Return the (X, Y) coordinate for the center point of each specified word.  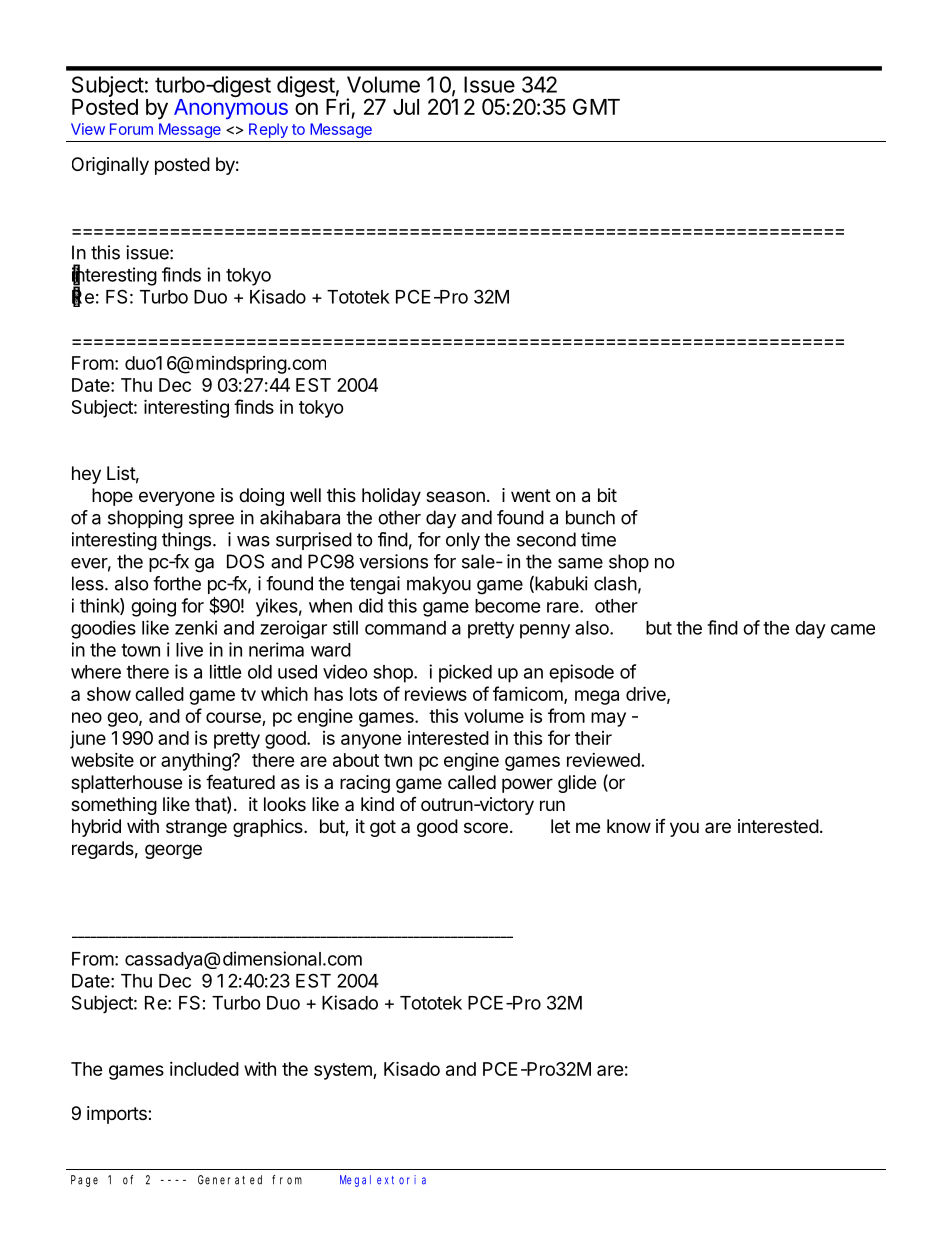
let (560, 826)
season (455, 497)
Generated (230, 1180)
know (629, 826)
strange (196, 828)
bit (607, 495)
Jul (406, 107)
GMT (596, 106)
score (486, 827)
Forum (131, 129)
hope (112, 497)
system (344, 1071)
